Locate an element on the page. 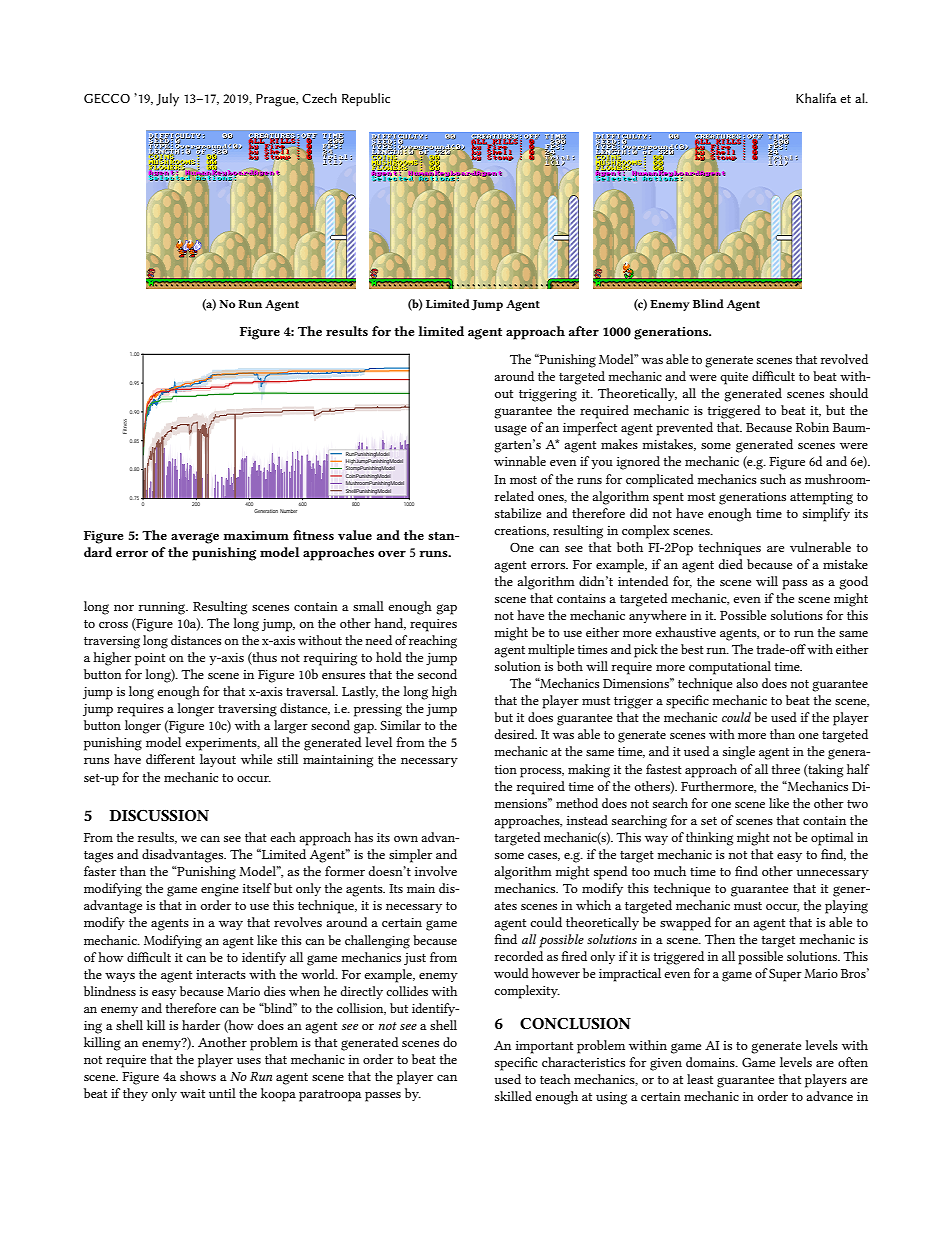 The height and width of the document is (1233, 952). shows is located at coordinates (198, 1076).
